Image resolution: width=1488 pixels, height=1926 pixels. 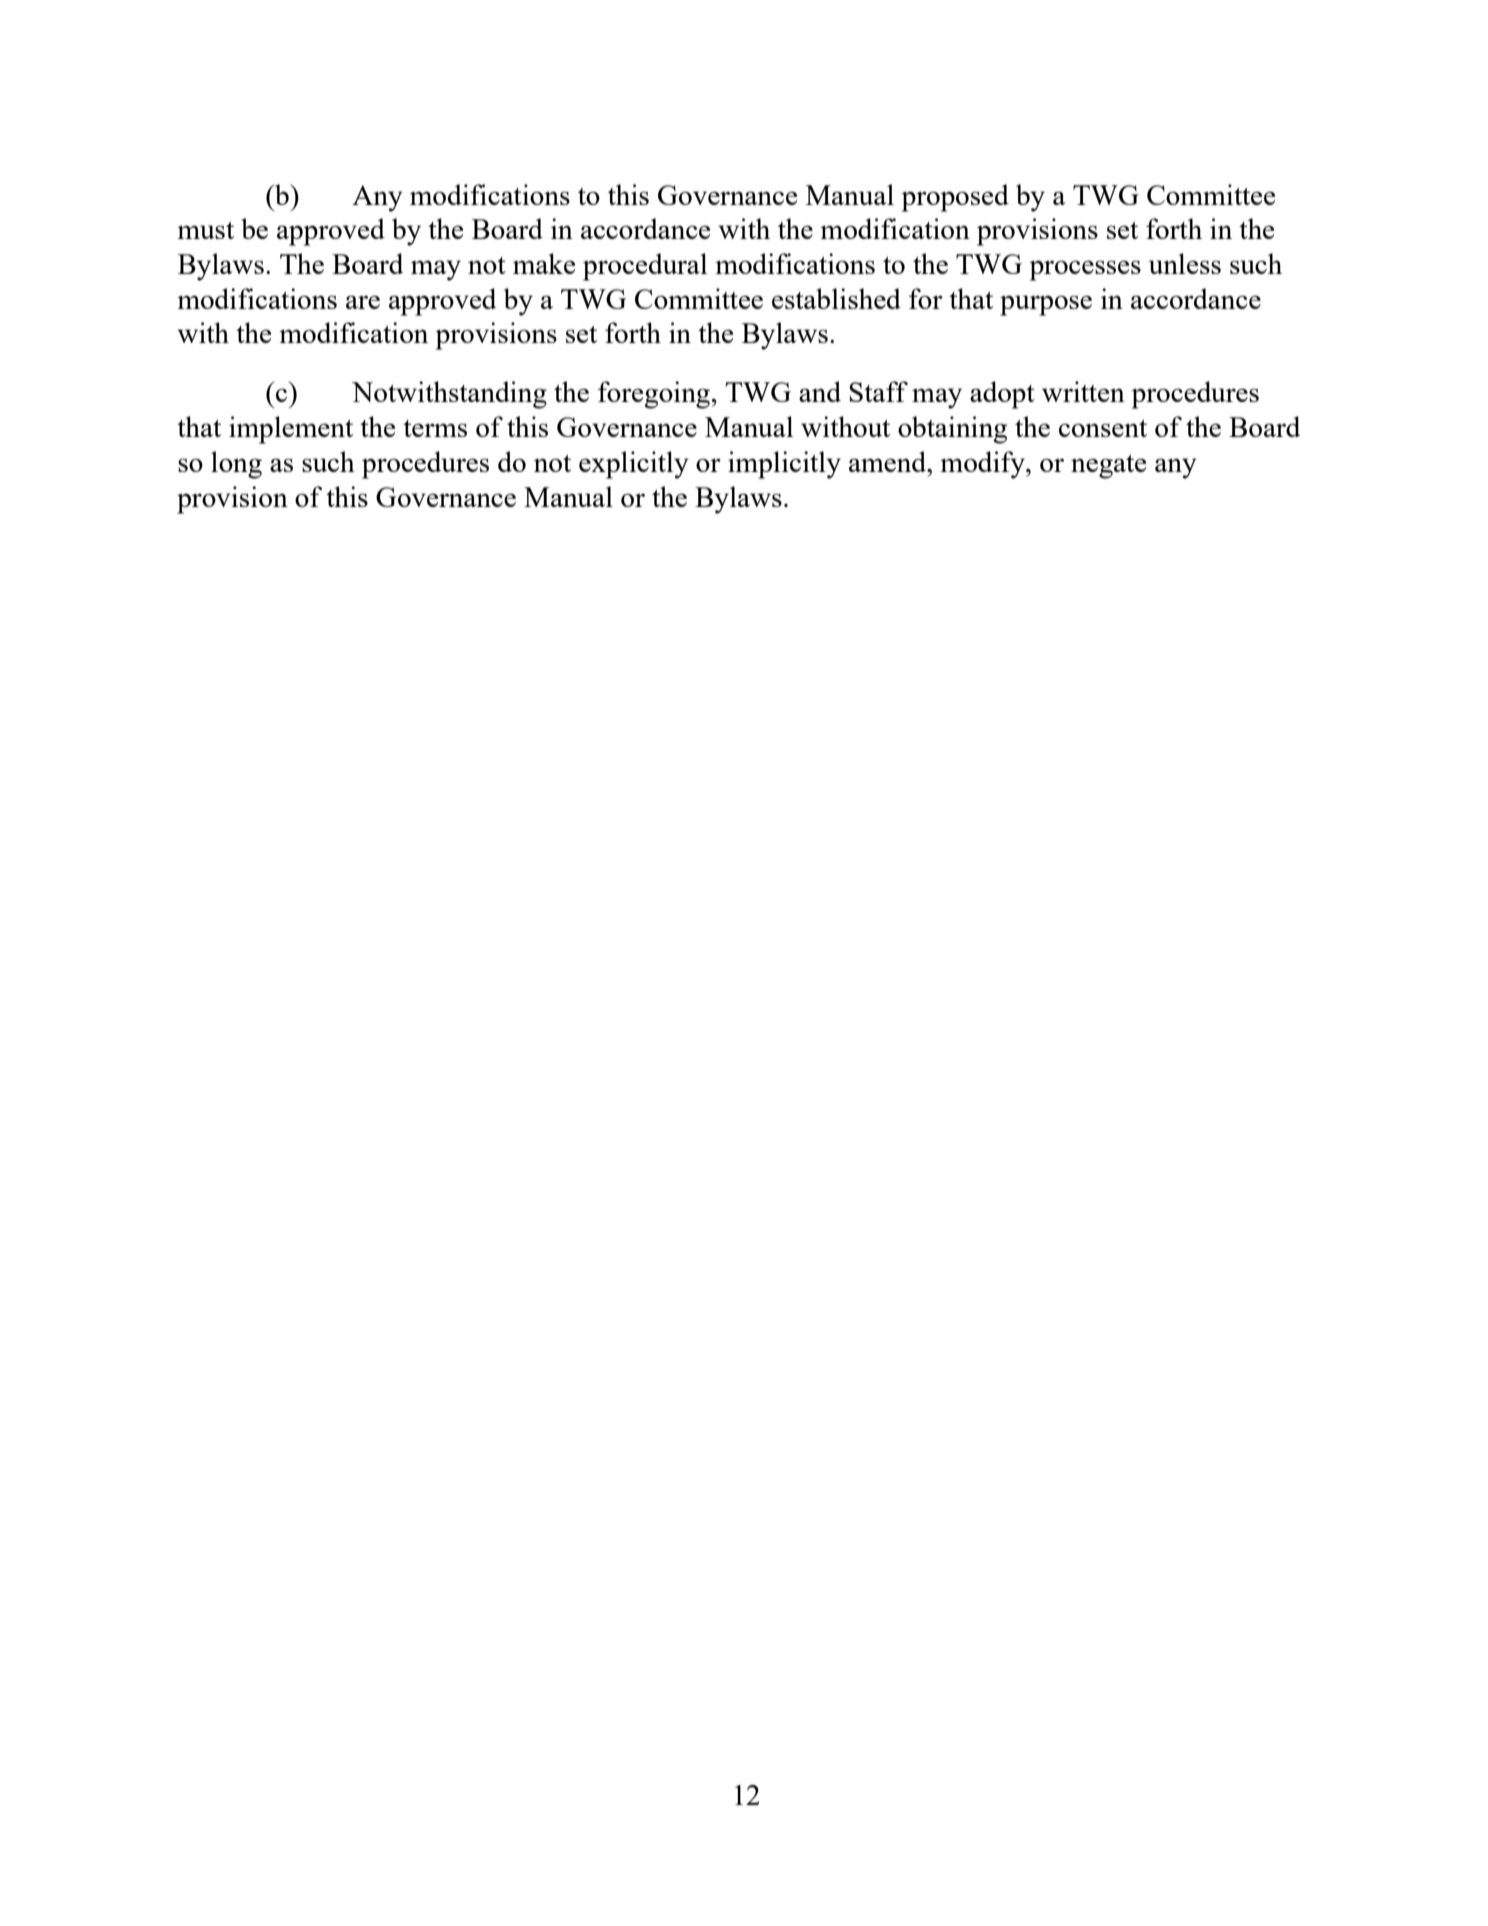 I want to click on purpose, so click(x=1046, y=305).
